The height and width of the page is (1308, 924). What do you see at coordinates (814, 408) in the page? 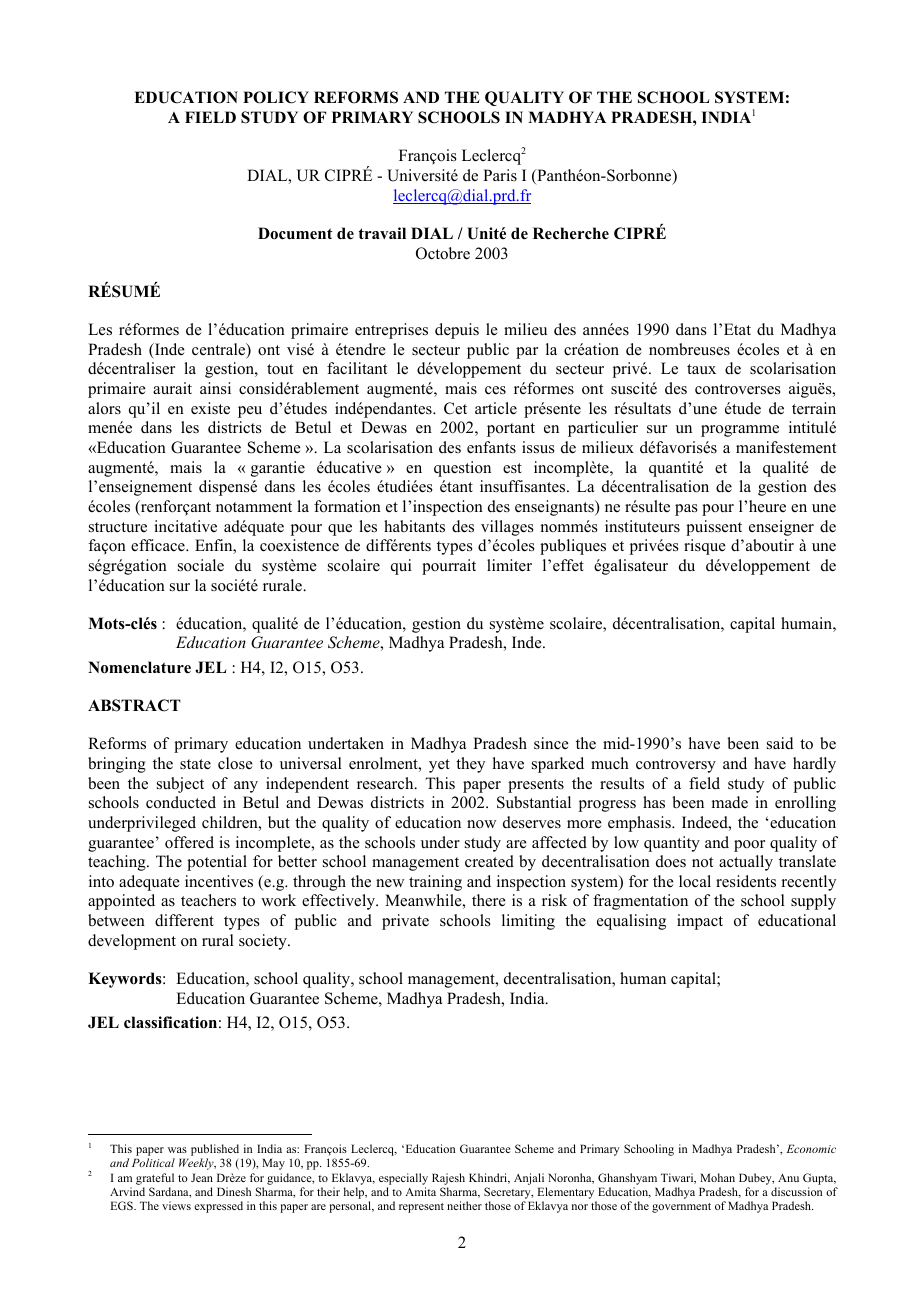
I see `terrain` at bounding box center [814, 408].
